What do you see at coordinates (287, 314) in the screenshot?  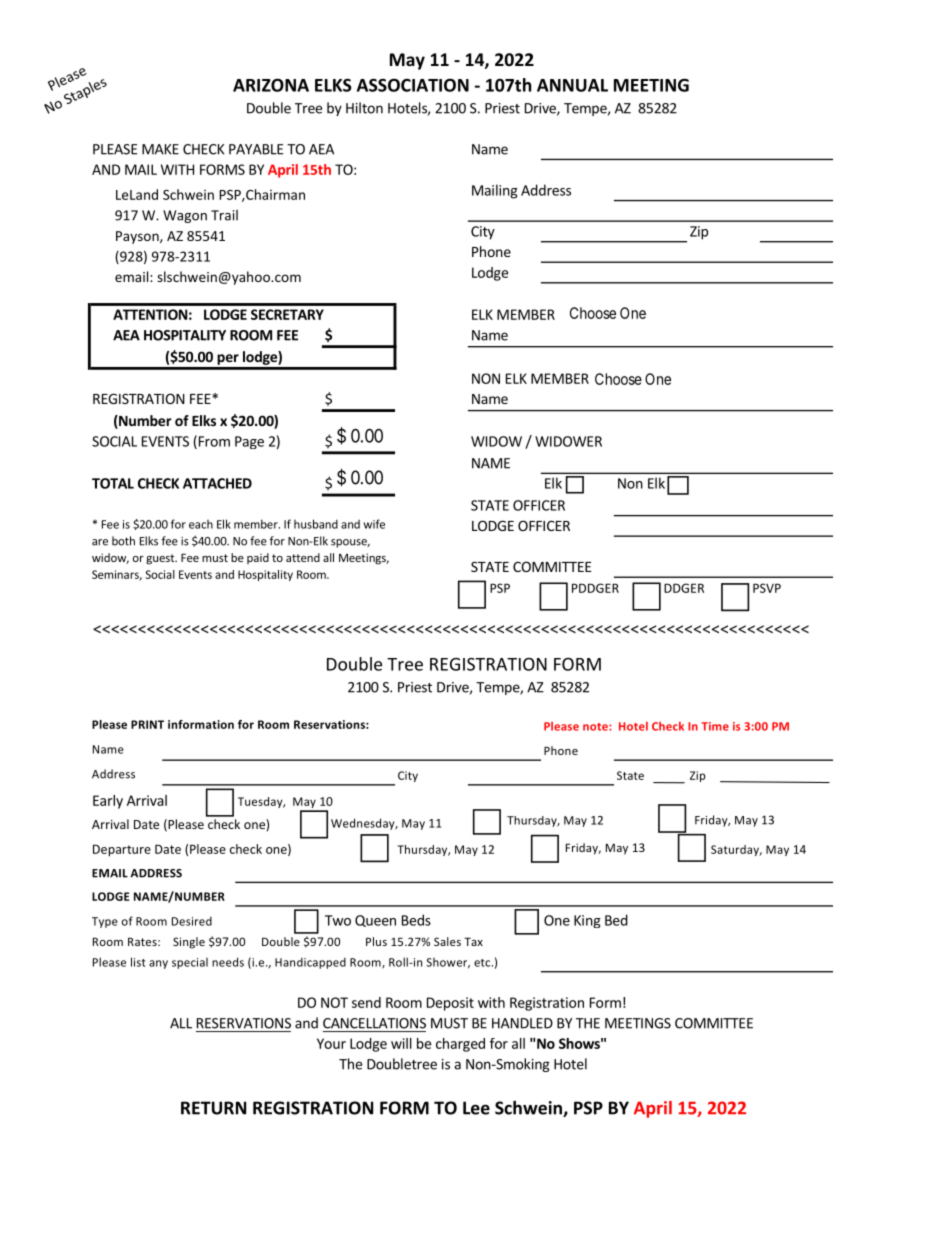 I see `SECRETARY` at bounding box center [287, 314].
